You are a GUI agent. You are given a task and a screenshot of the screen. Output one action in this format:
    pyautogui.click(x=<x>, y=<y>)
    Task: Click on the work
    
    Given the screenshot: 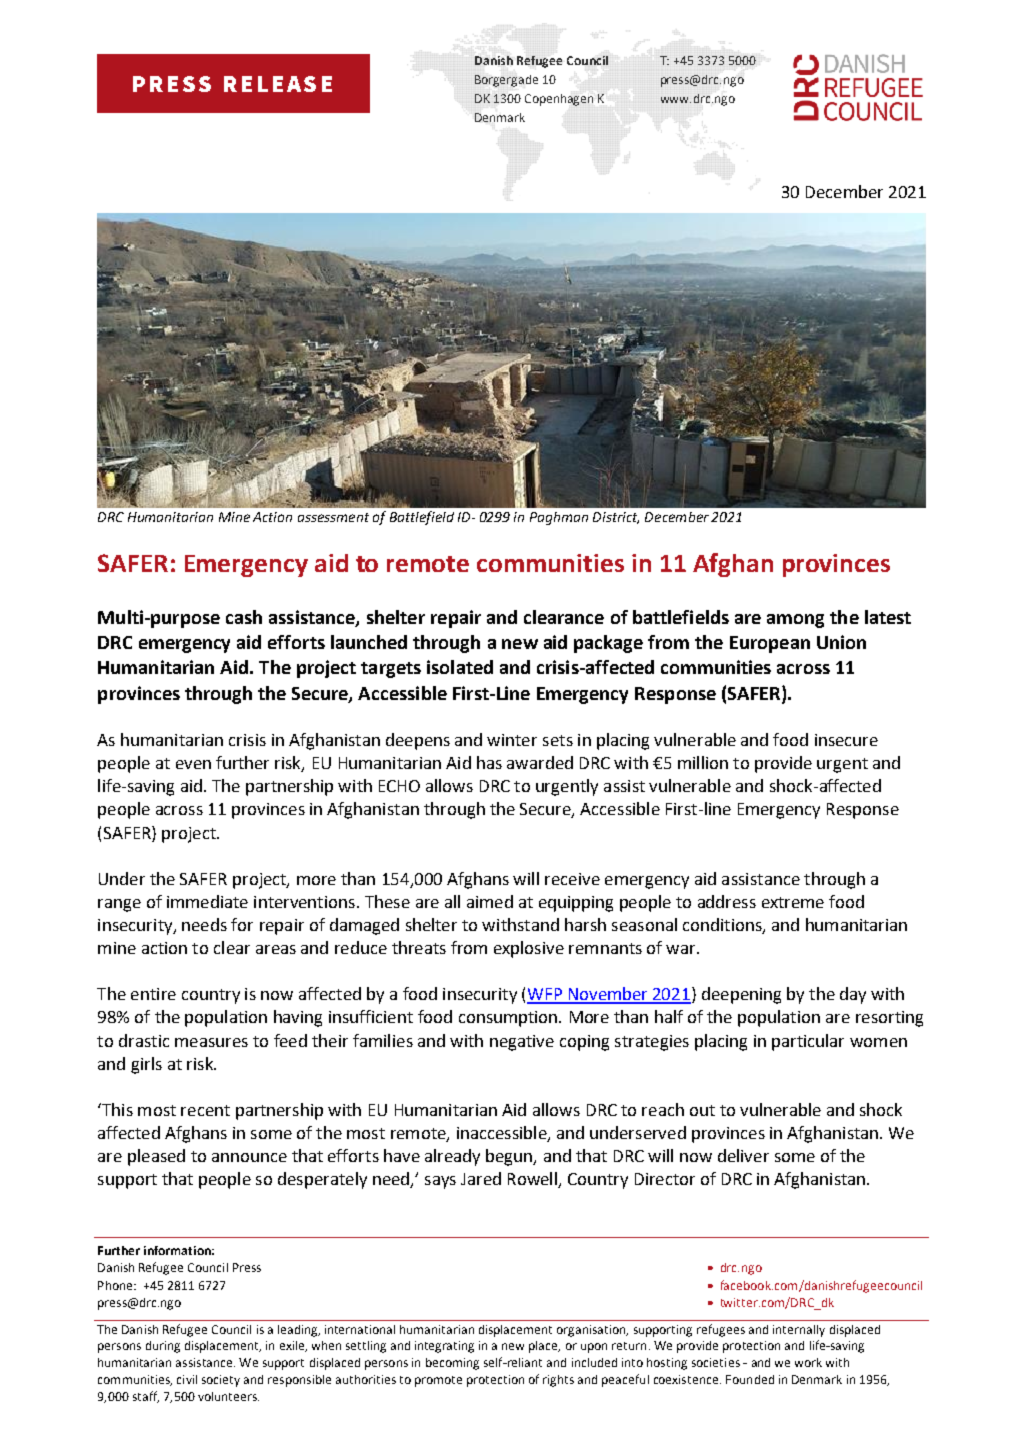 What is the action you would take?
    pyautogui.click(x=808, y=1362)
